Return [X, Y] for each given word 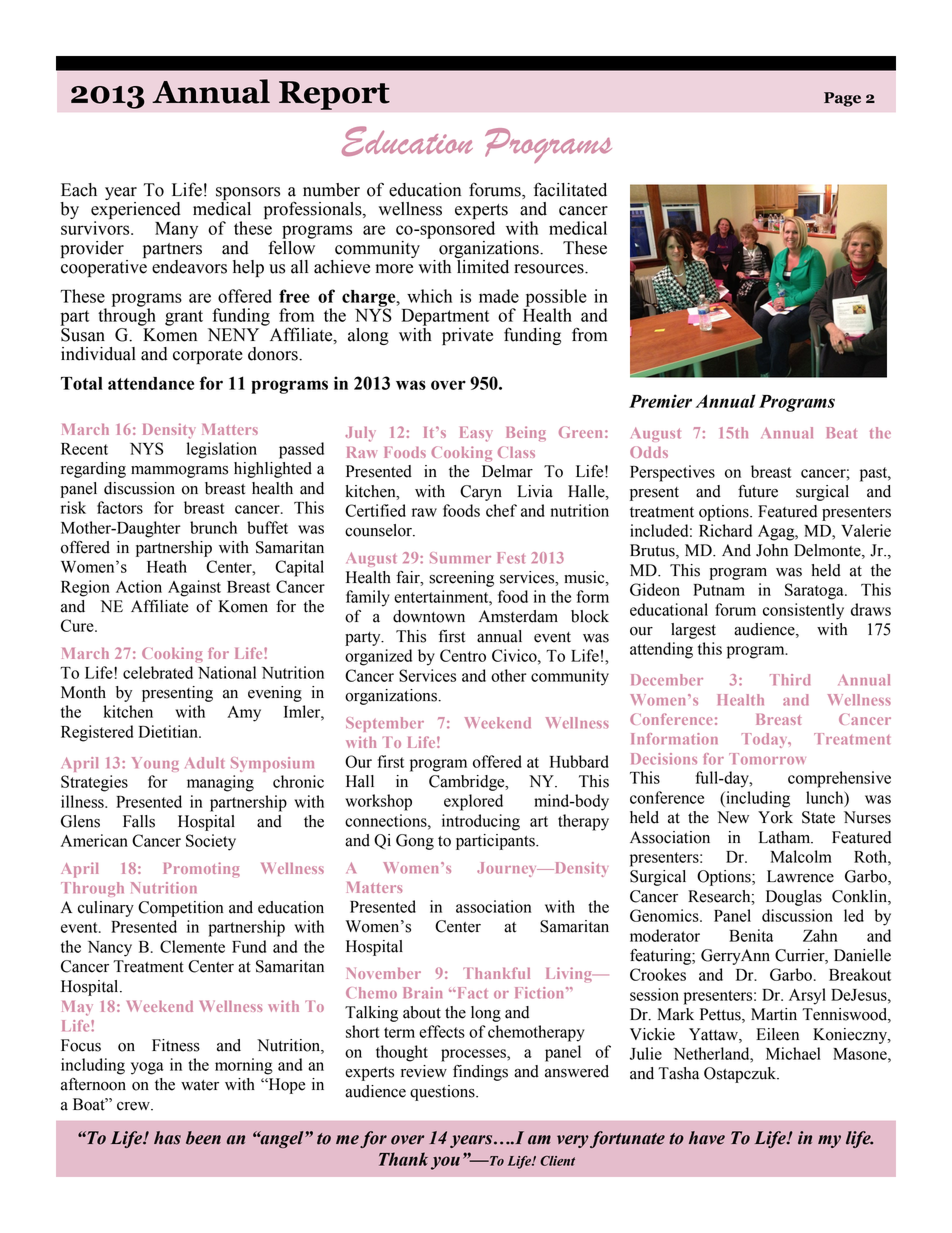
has [167, 1138]
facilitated [570, 189]
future [758, 491]
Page [842, 99]
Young [155, 764]
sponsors [248, 193]
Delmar [507, 471]
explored [473, 802]
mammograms [179, 472]
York [775, 817]
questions [443, 1093]
